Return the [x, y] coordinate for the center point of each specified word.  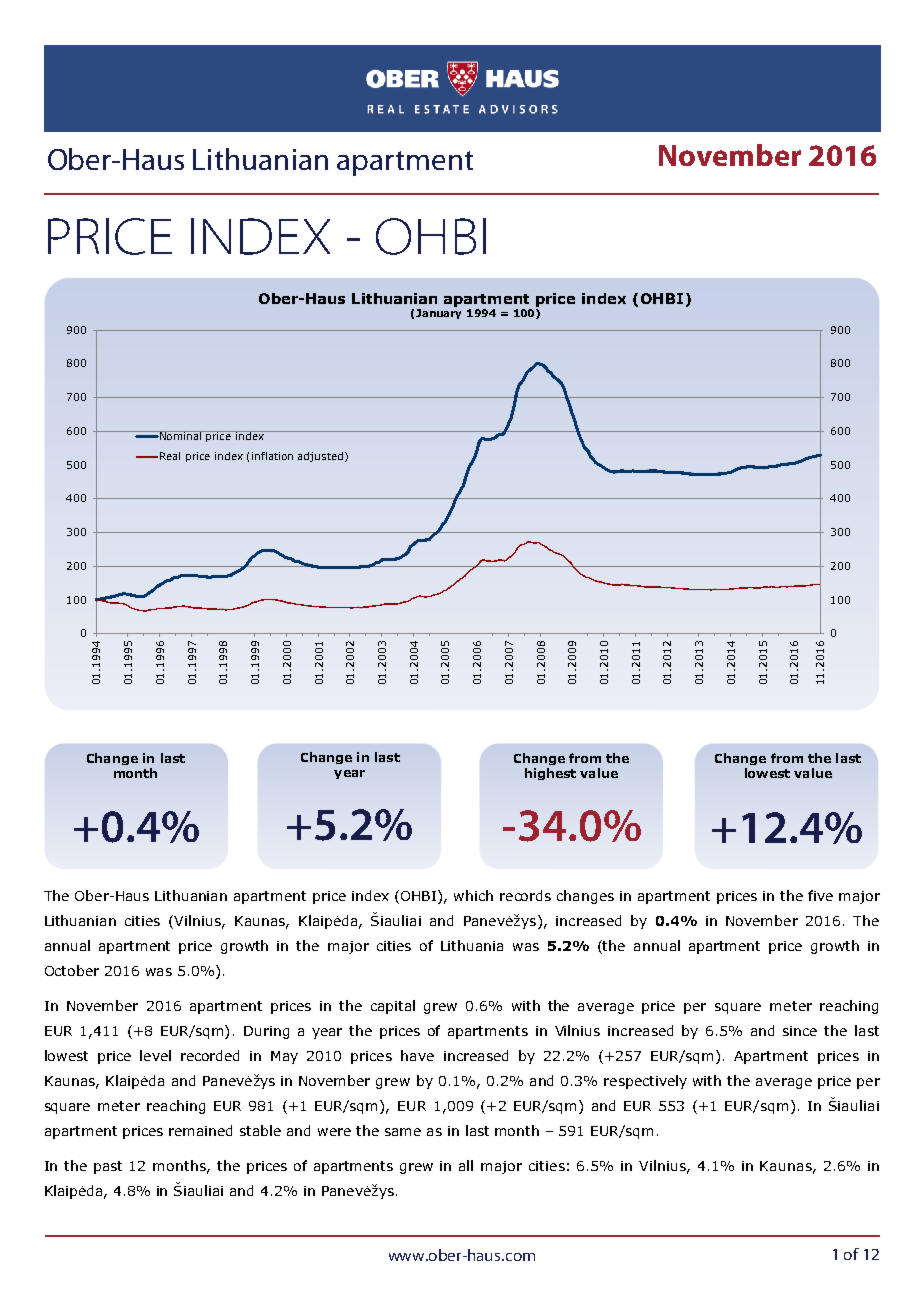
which [473, 895]
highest [550, 774]
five [820, 895]
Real [170, 456]
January [438, 314]
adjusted [320, 457]
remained [200, 1130]
